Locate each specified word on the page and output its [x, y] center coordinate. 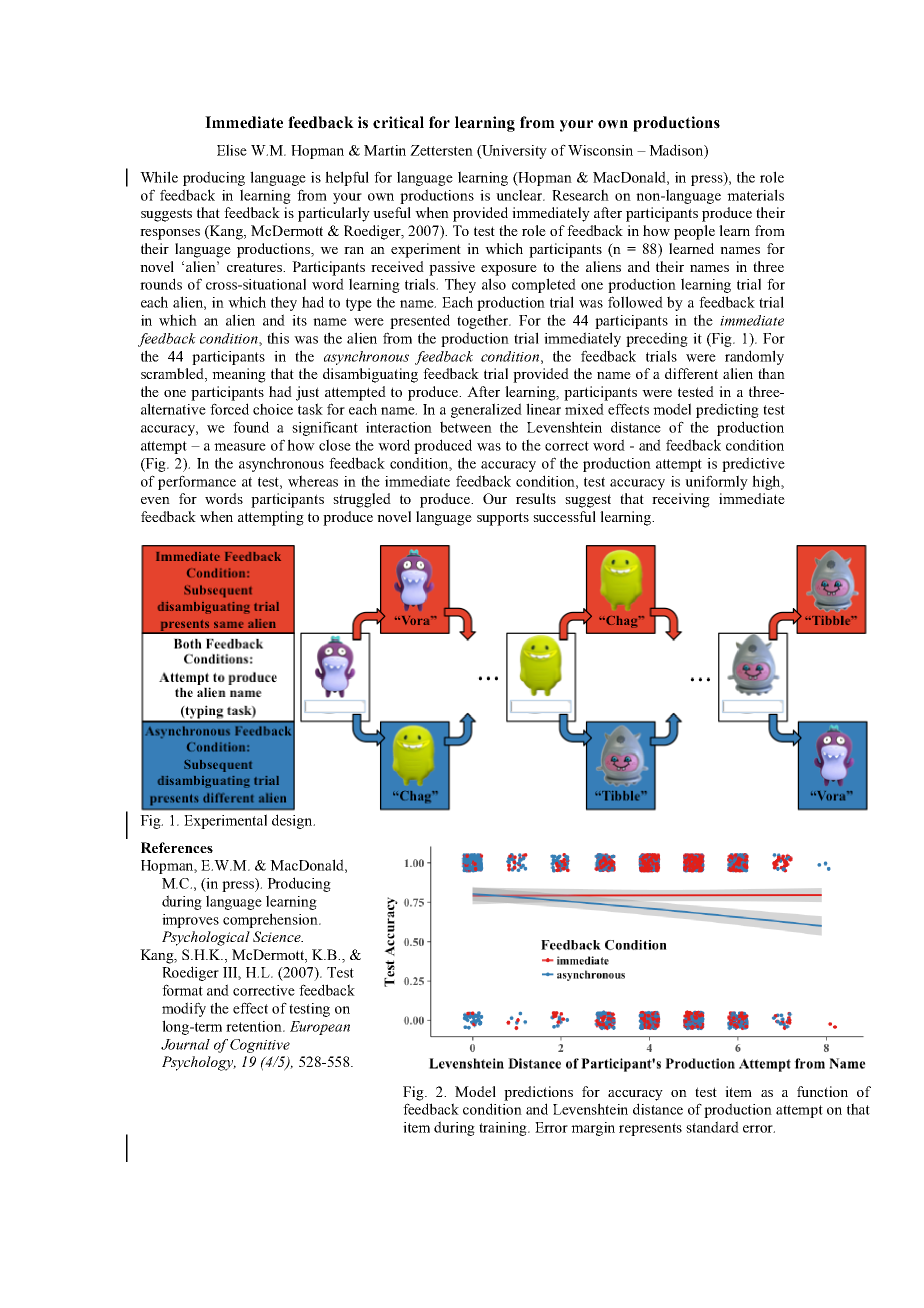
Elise [232, 150]
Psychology [199, 1063]
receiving [681, 500]
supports [503, 519]
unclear [520, 195]
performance [197, 482]
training [504, 1129]
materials [755, 195]
